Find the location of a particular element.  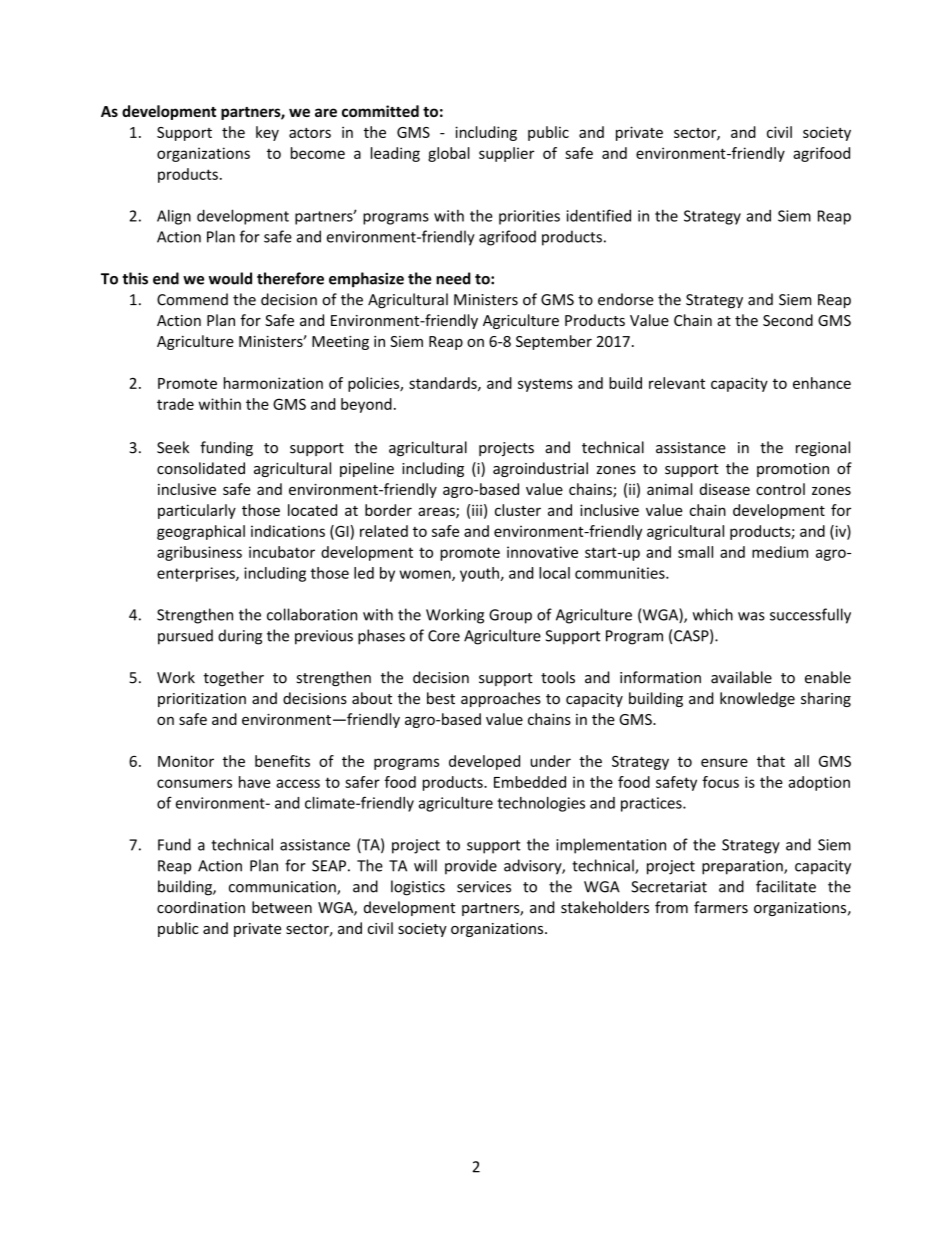

particularly is located at coordinates (197, 511).
